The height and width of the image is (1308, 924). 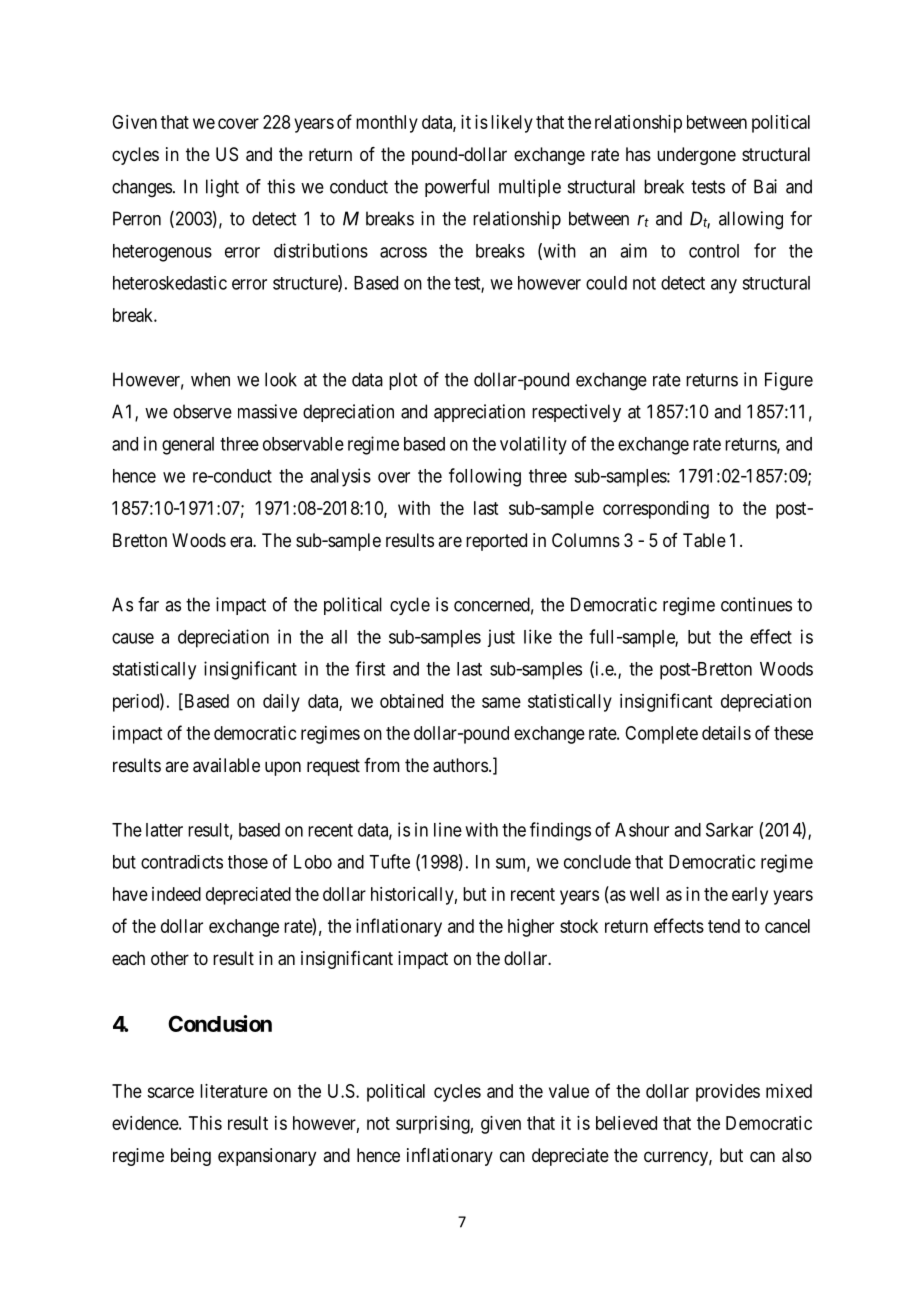 I want to click on powerful, so click(x=457, y=188).
